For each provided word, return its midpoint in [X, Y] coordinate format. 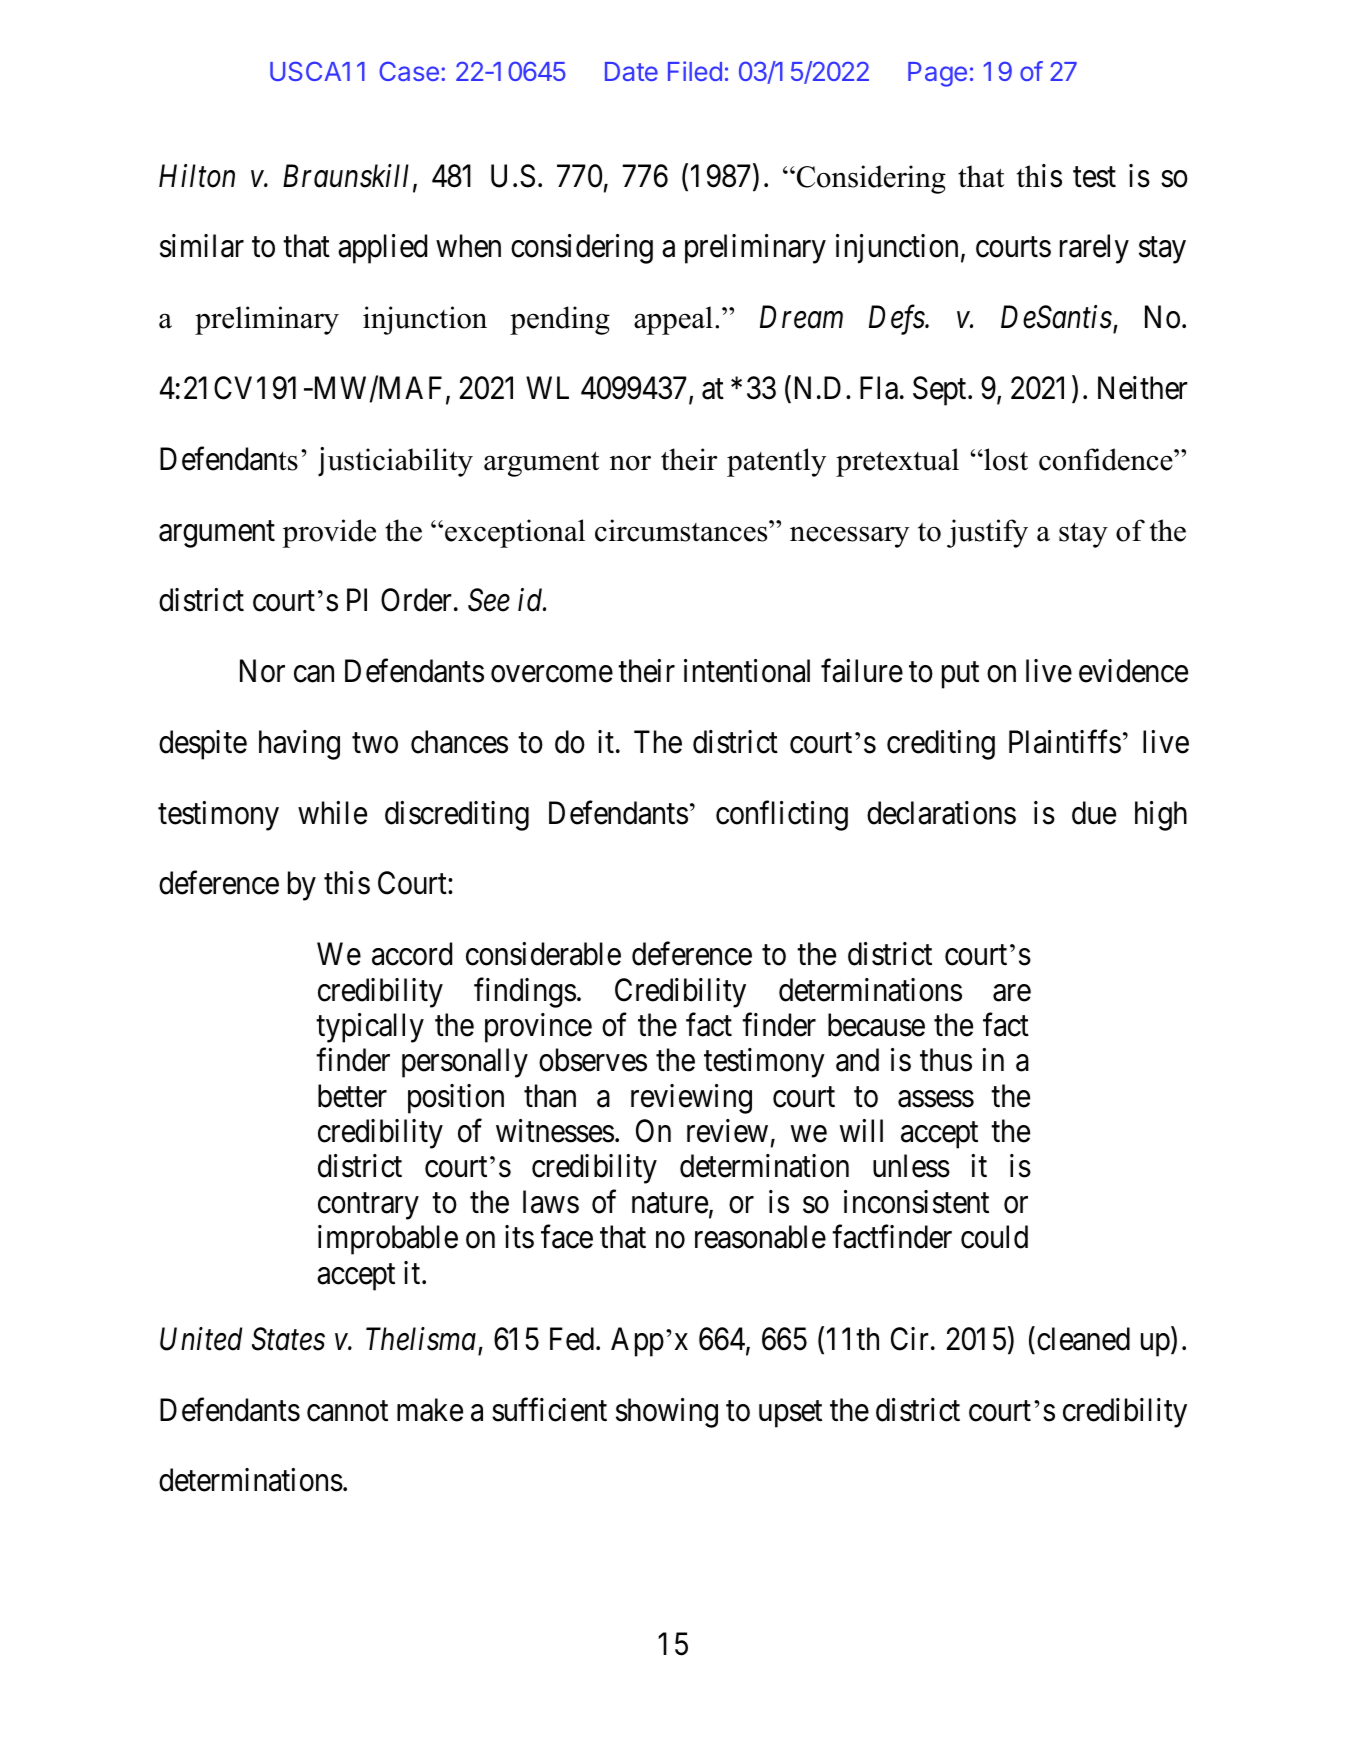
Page [937, 74]
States [288, 1339]
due [1094, 813]
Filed [695, 71]
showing [667, 1413]
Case [409, 71]
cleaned [1083, 1339]
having [299, 745]
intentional [747, 671]
